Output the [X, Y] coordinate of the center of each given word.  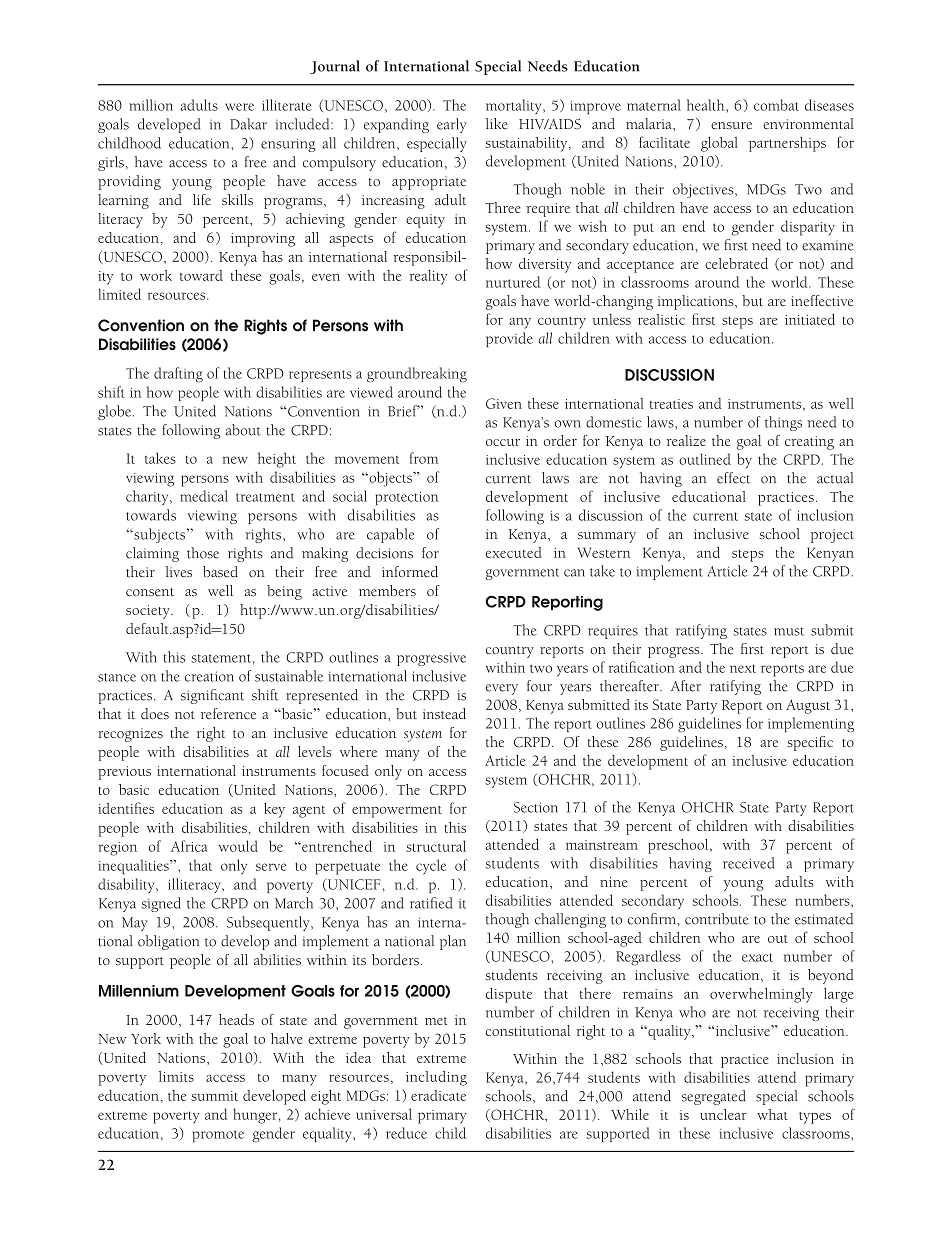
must [789, 631]
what [772, 1114]
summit [214, 1096]
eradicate [438, 1095]
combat [776, 105]
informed [410, 571]
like [497, 123]
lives [178, 571]
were [239, 107]
